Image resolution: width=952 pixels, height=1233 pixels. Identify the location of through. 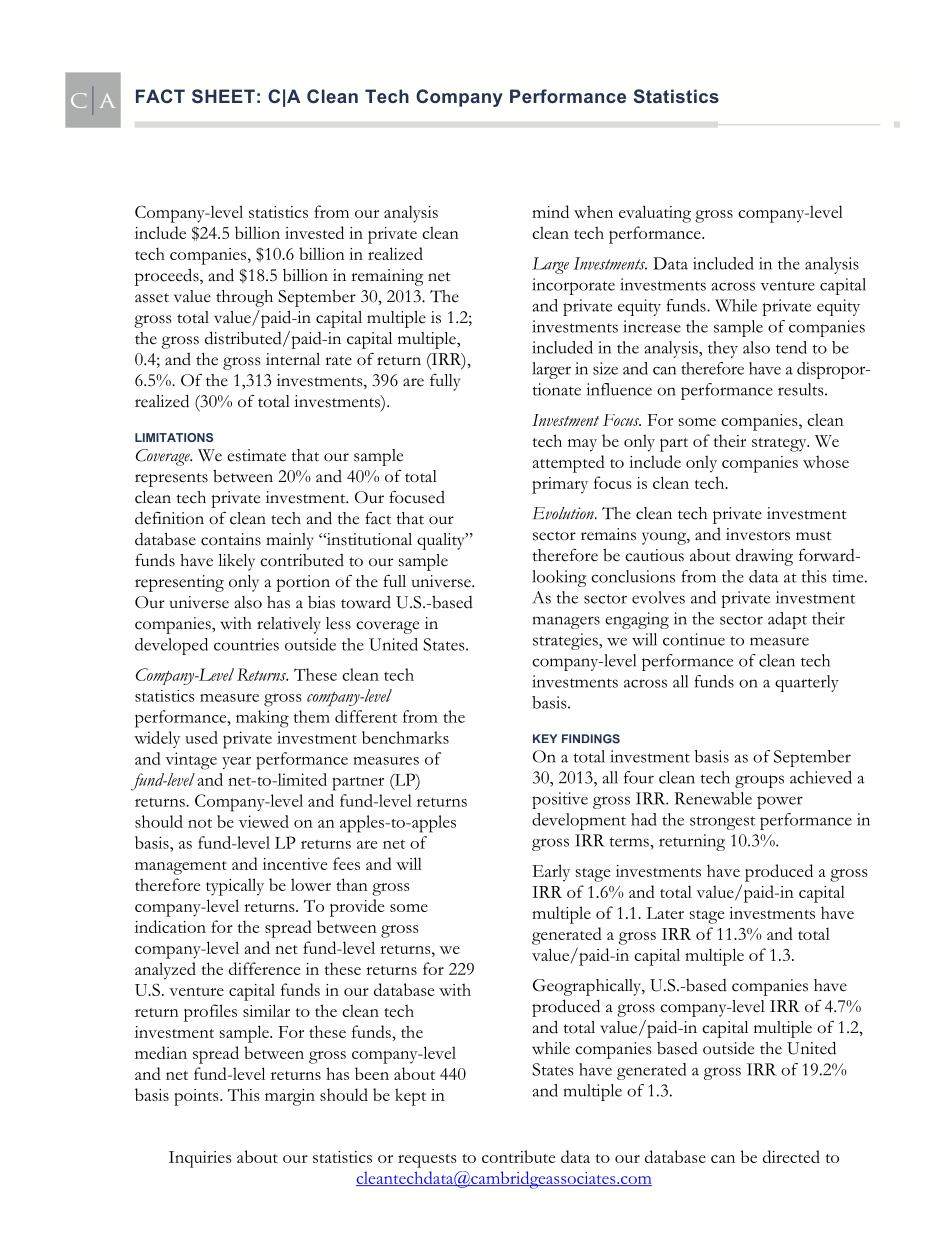
(244, 298).
